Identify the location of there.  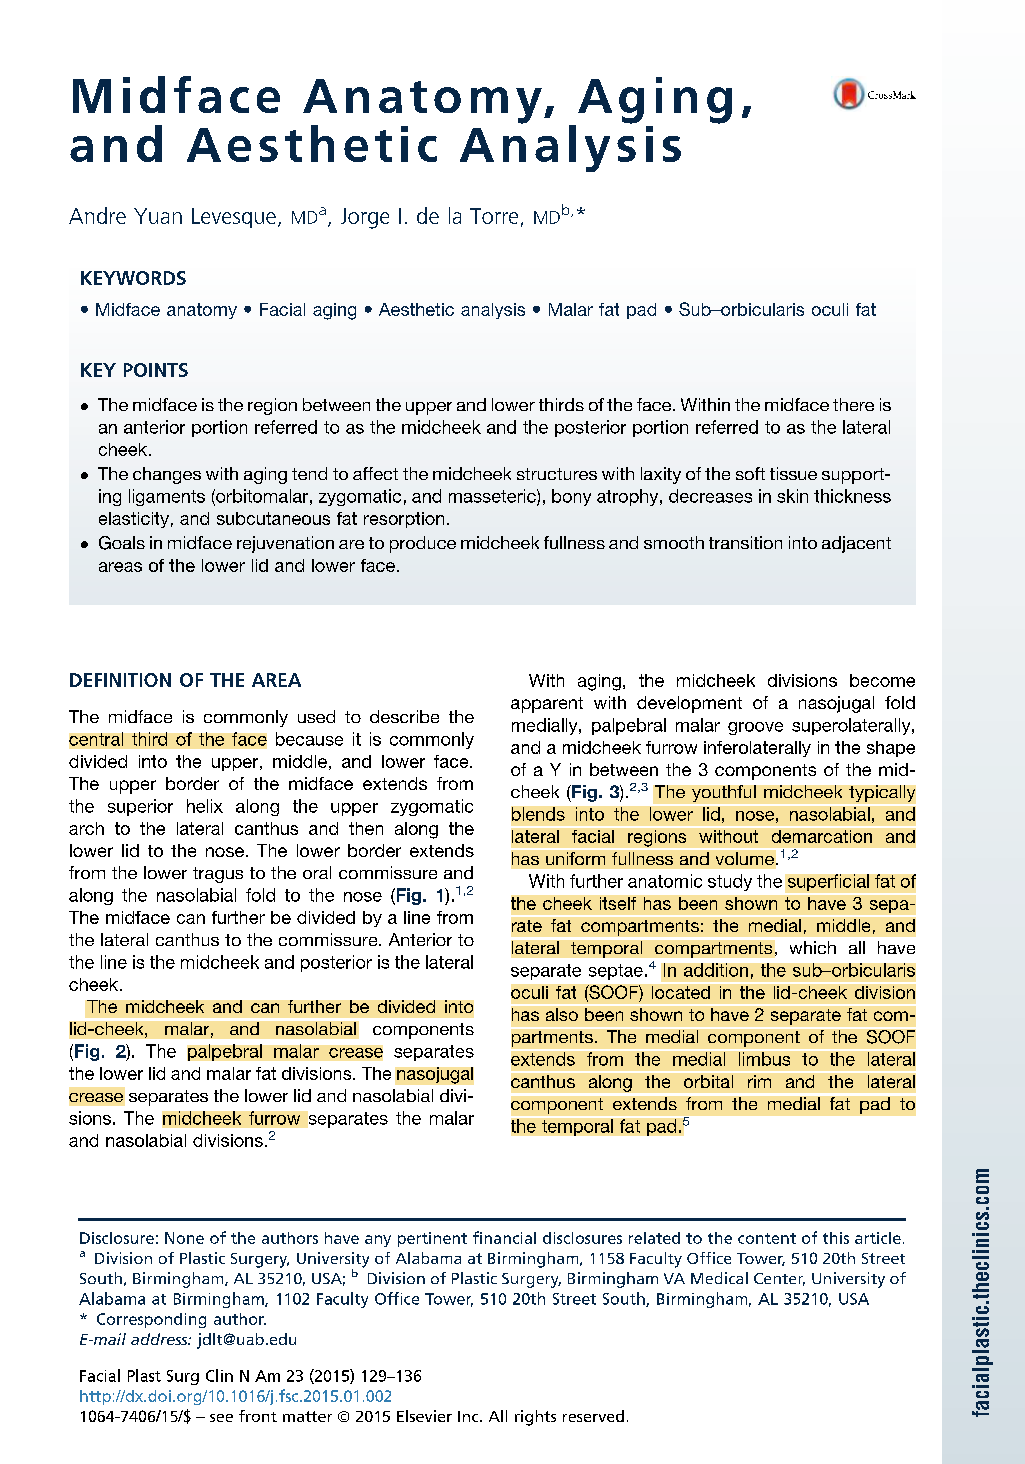
(853, 404).
